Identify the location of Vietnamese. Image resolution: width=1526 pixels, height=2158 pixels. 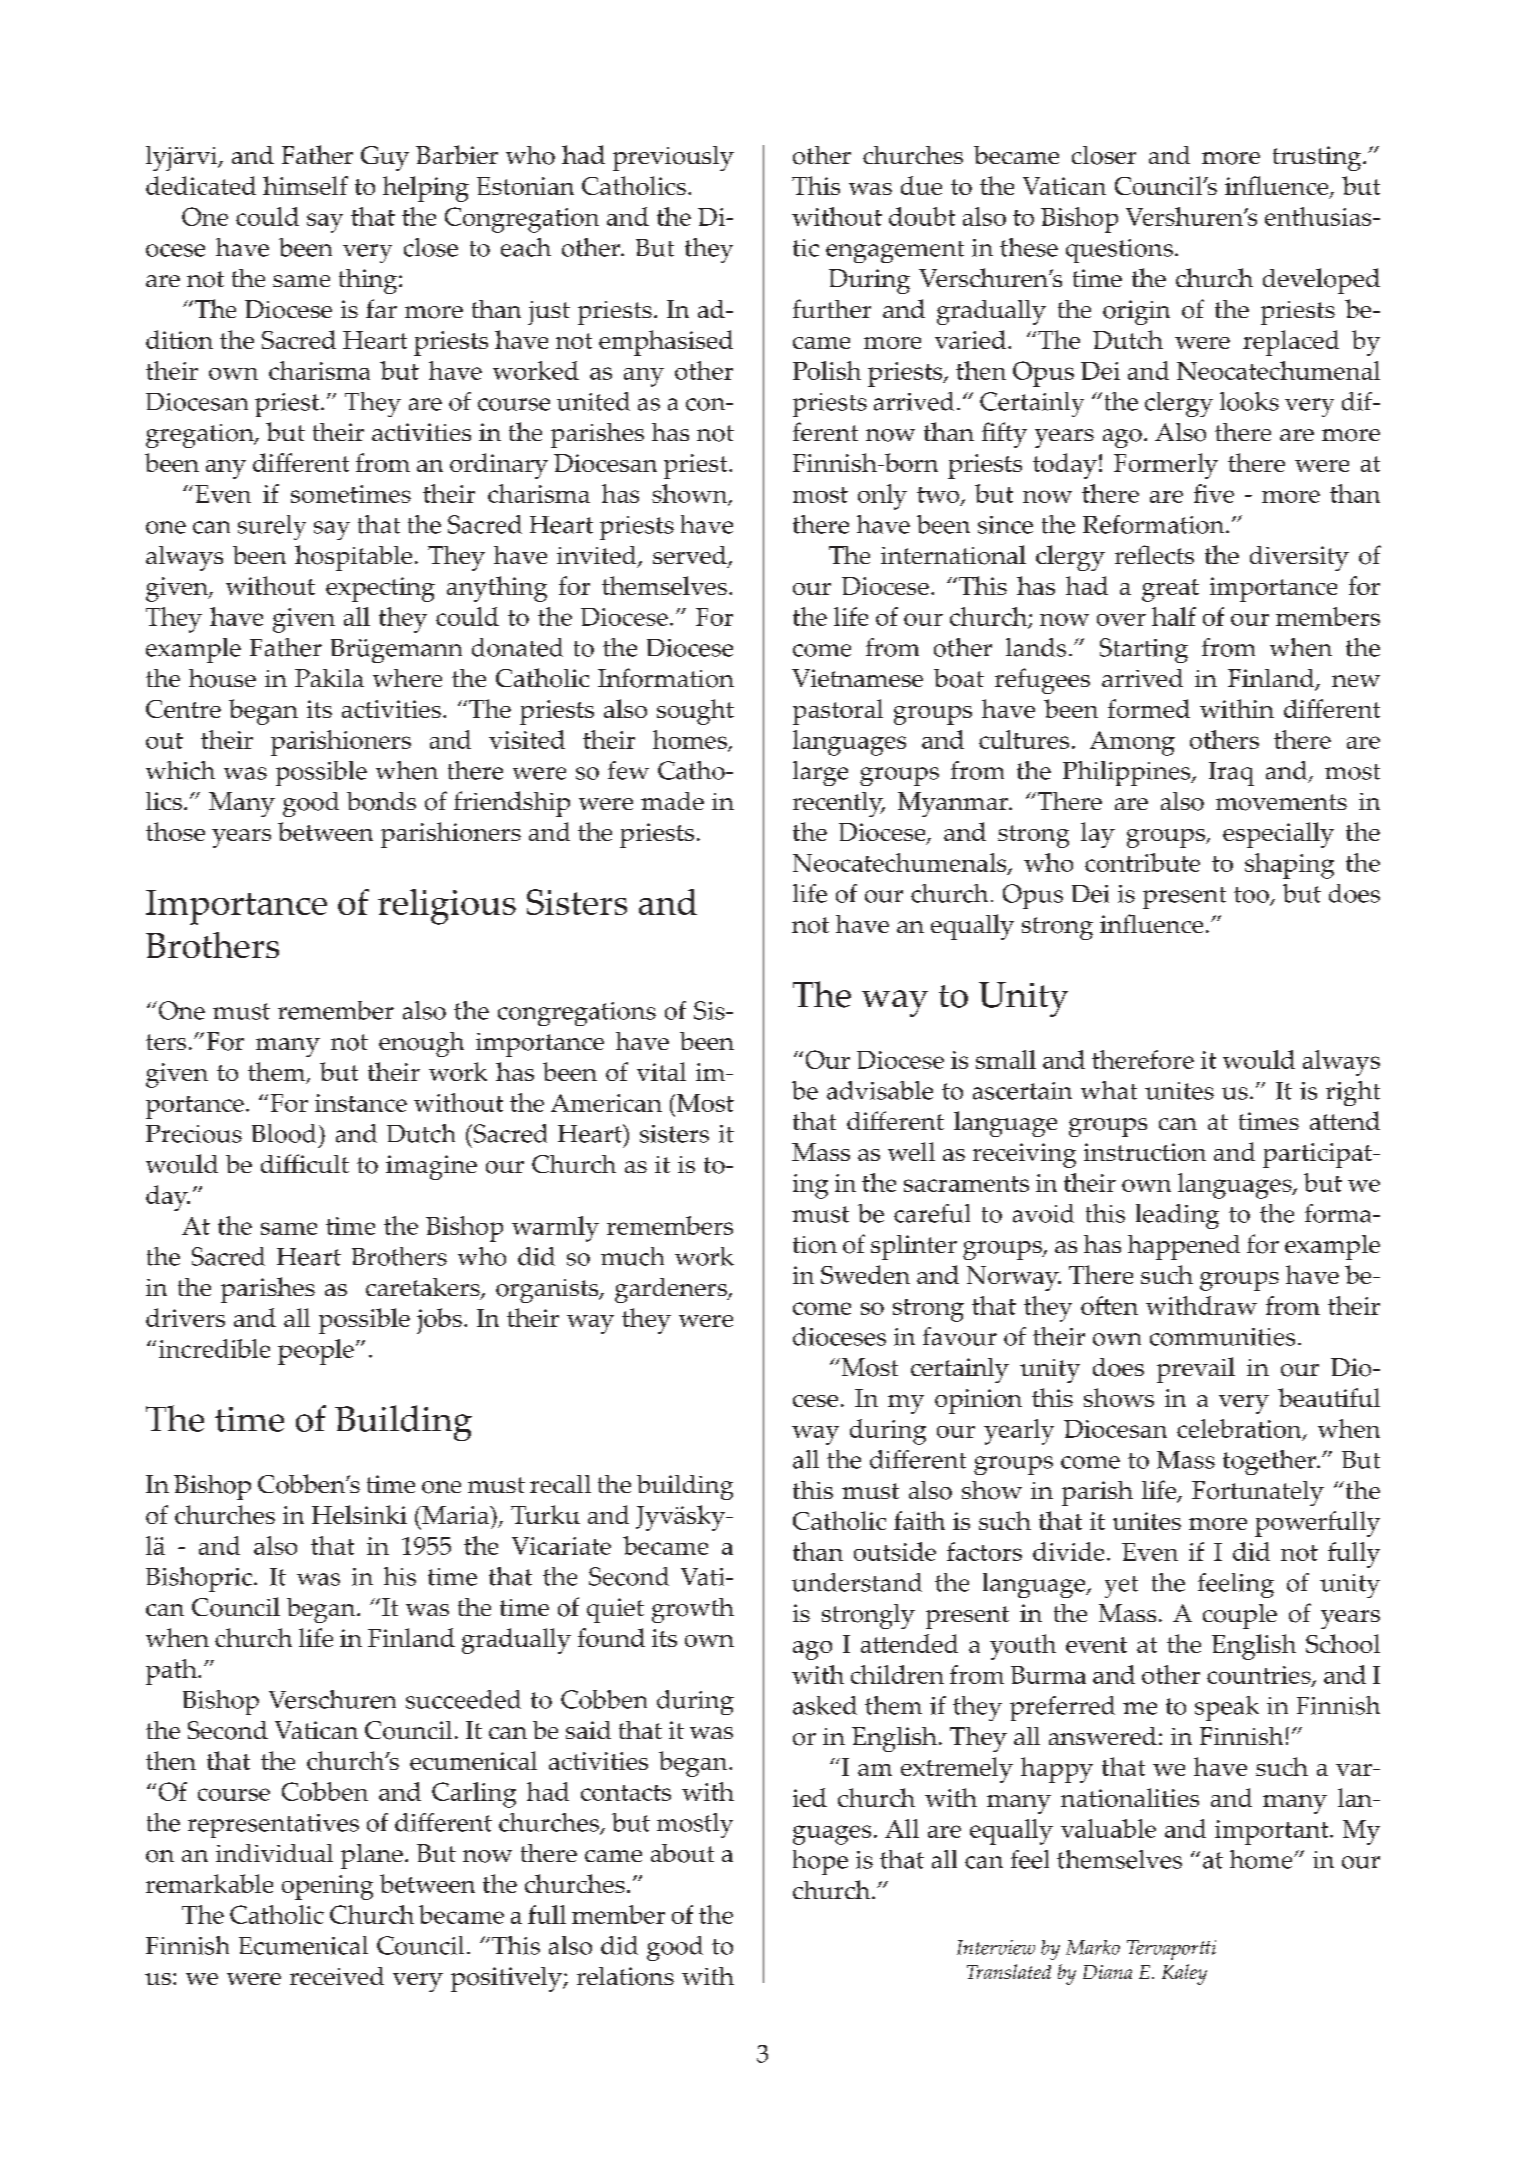
(857, 678).
